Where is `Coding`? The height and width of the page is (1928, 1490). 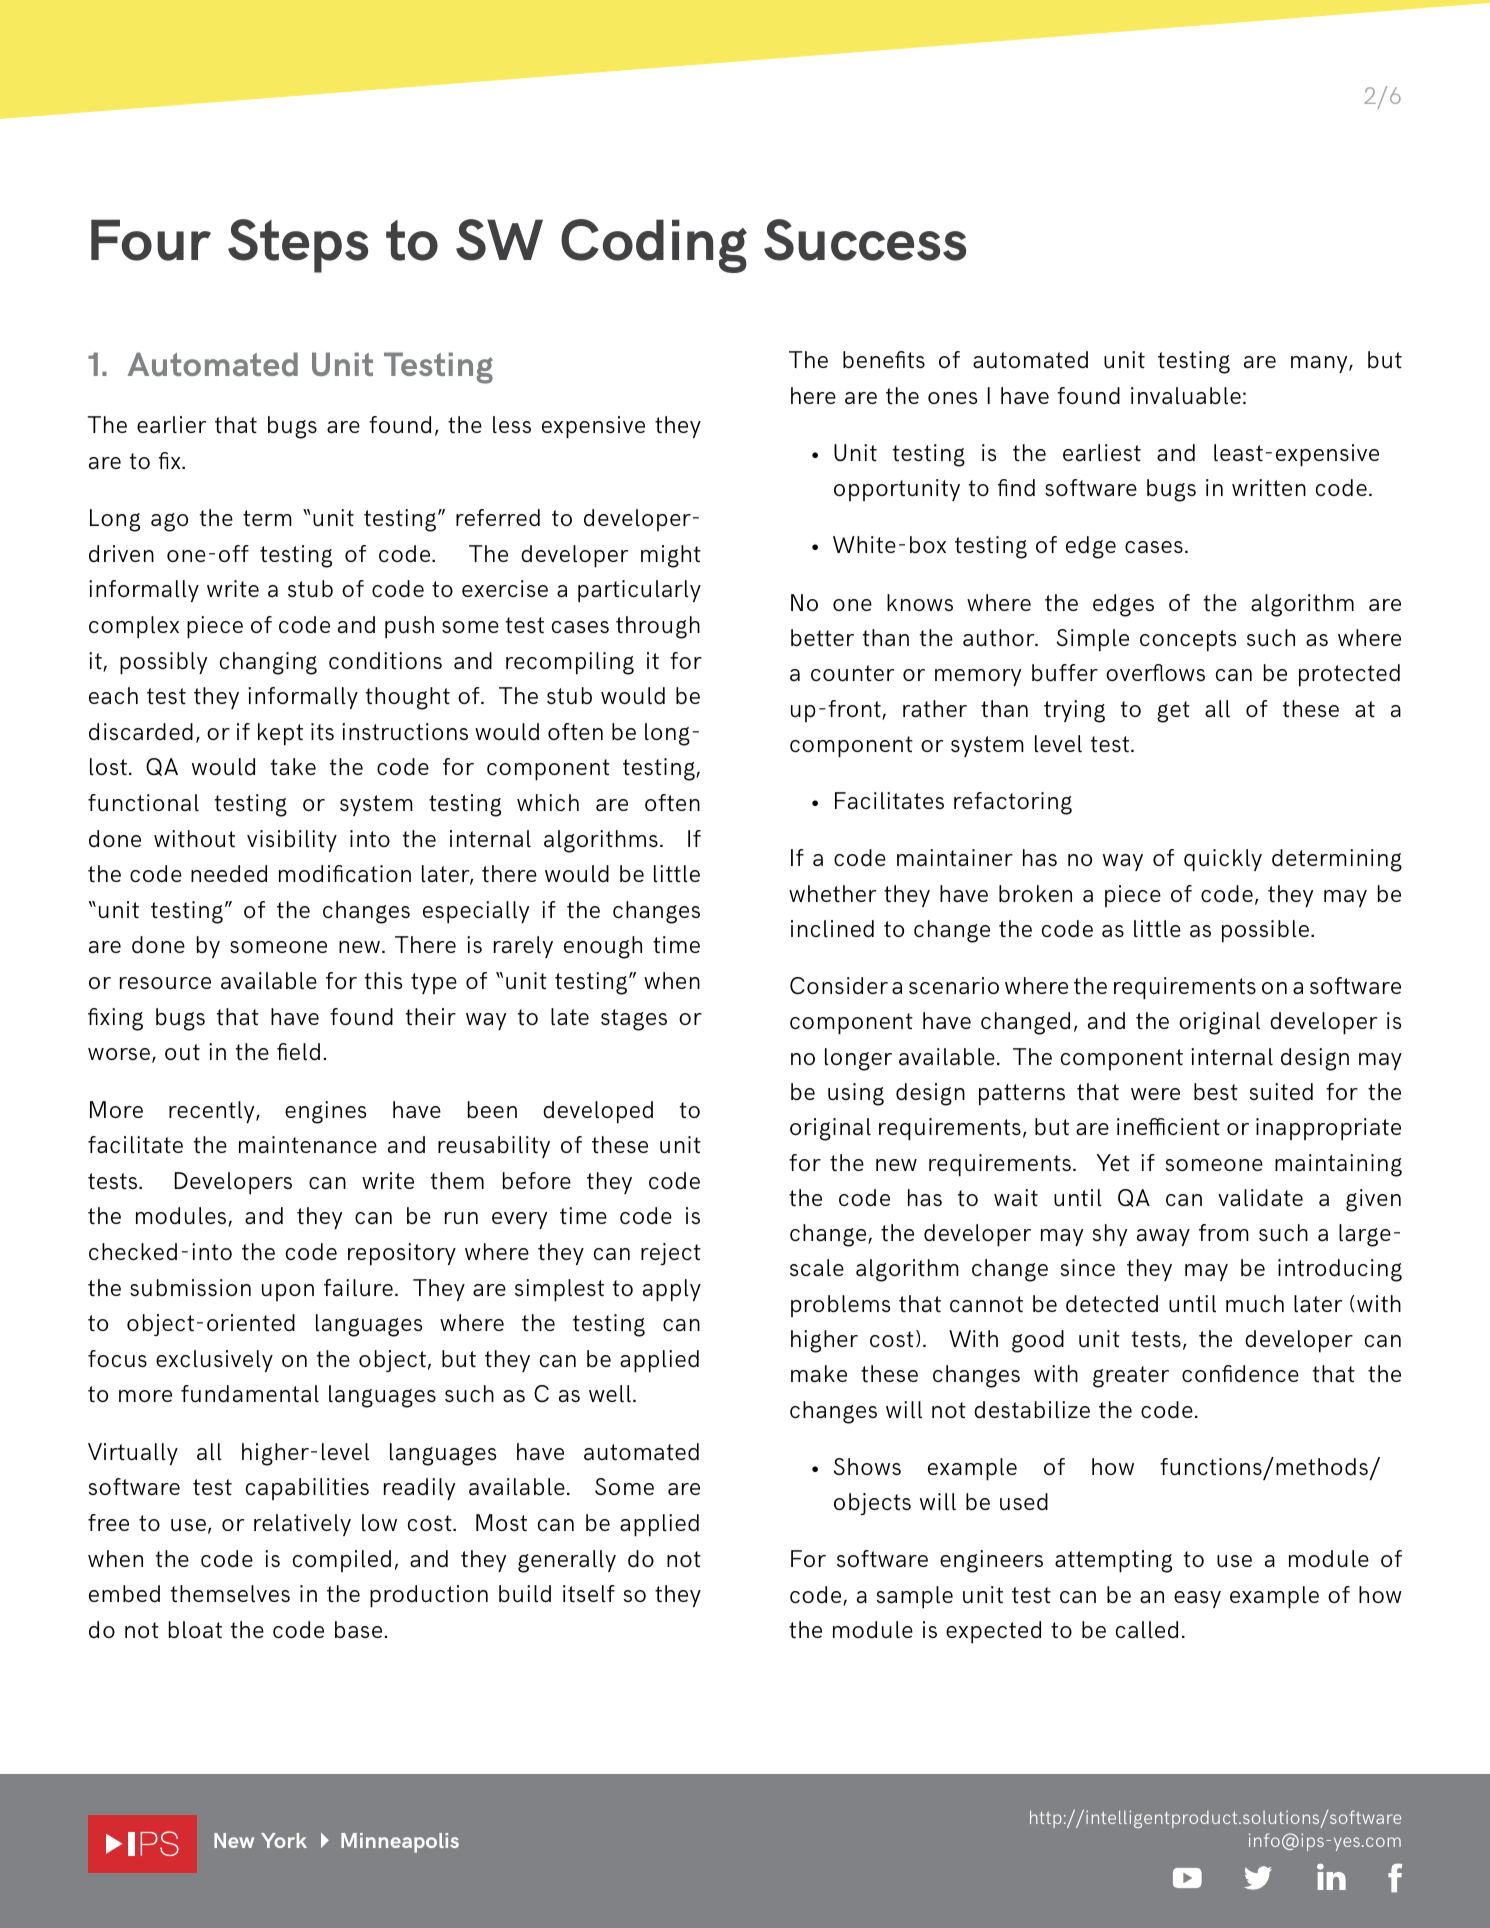 Coding is located at coordinates (654, 246).
